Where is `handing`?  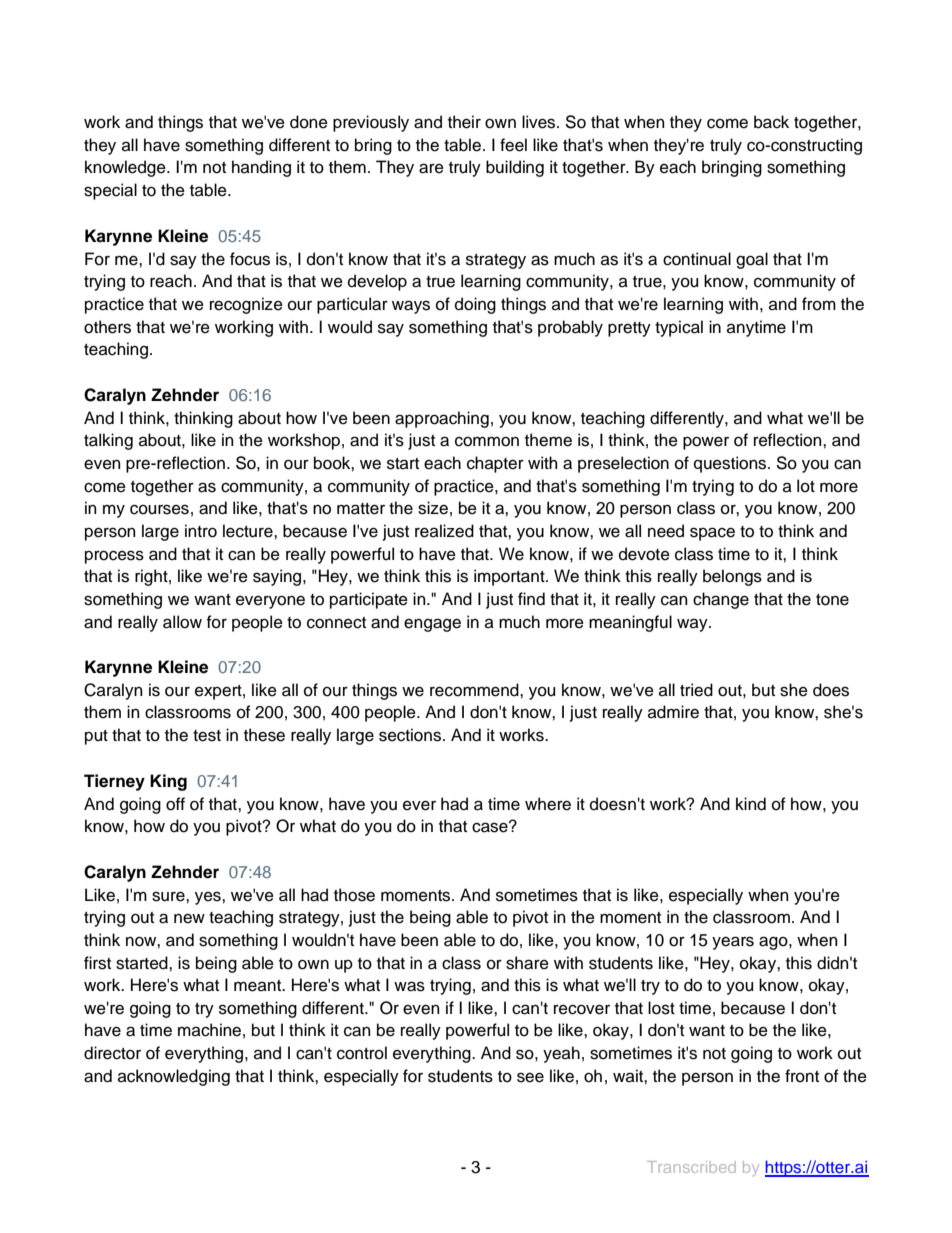
handing is located at coordinates (261, 168).
